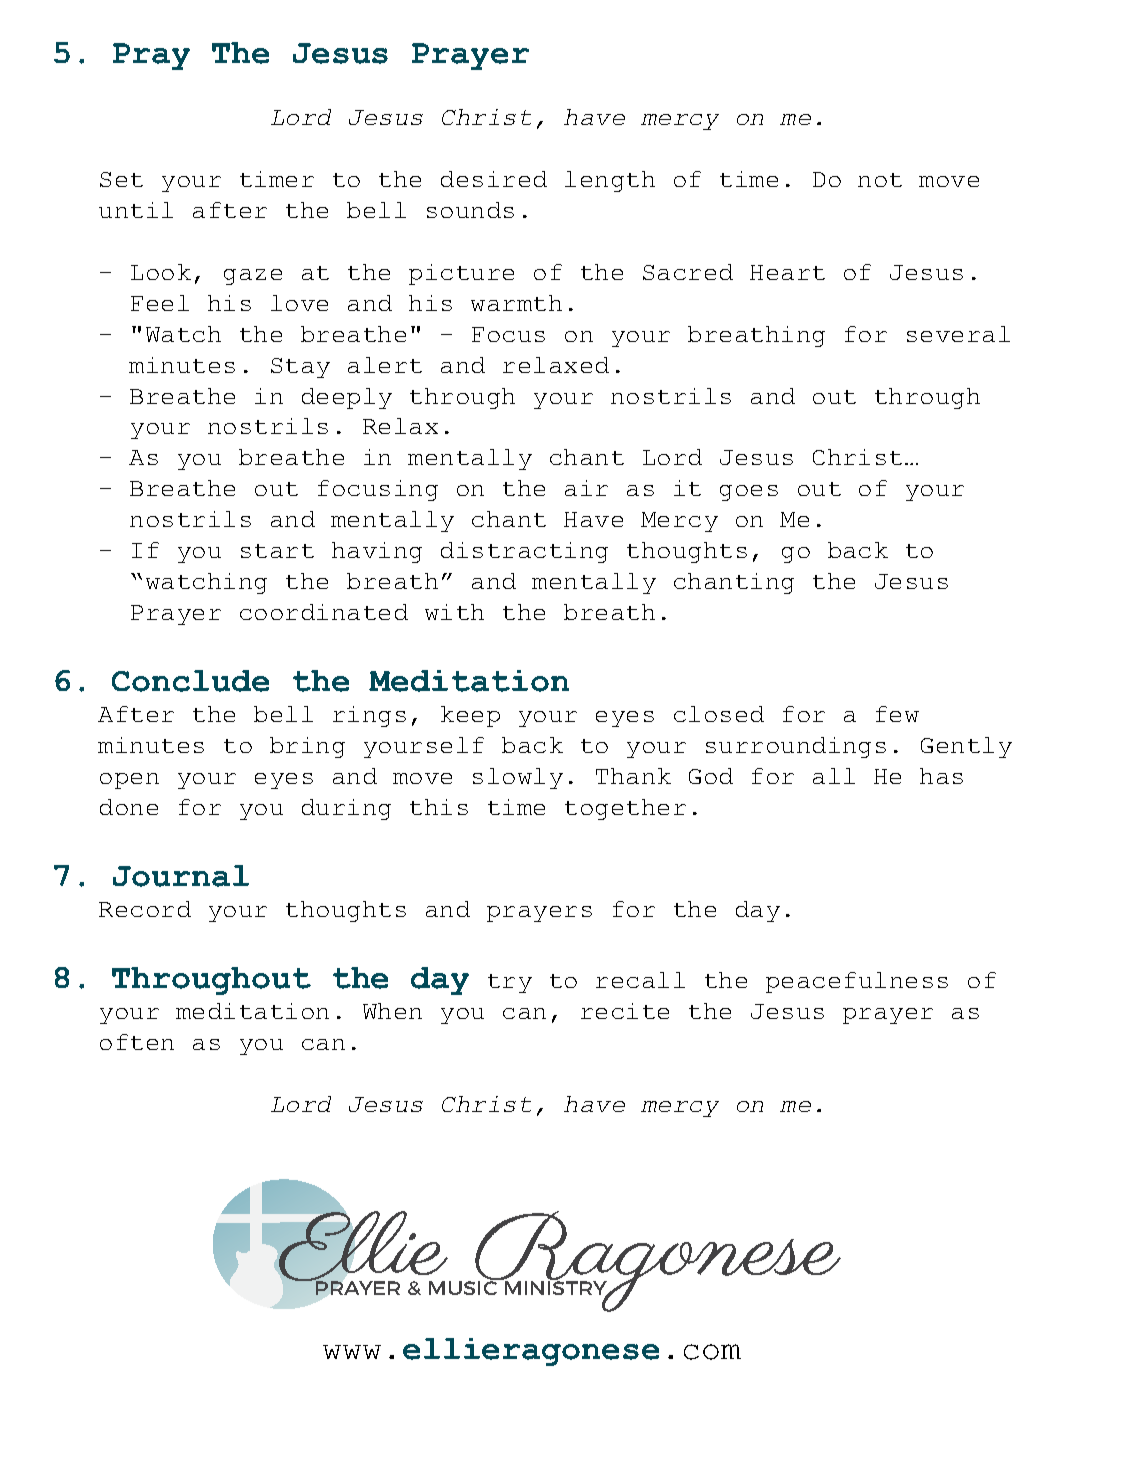 The width and height of the page is (1129, 1461). Describe the element at coordinates (463, 1288) in the page. I see `MUSIC` at that location.
